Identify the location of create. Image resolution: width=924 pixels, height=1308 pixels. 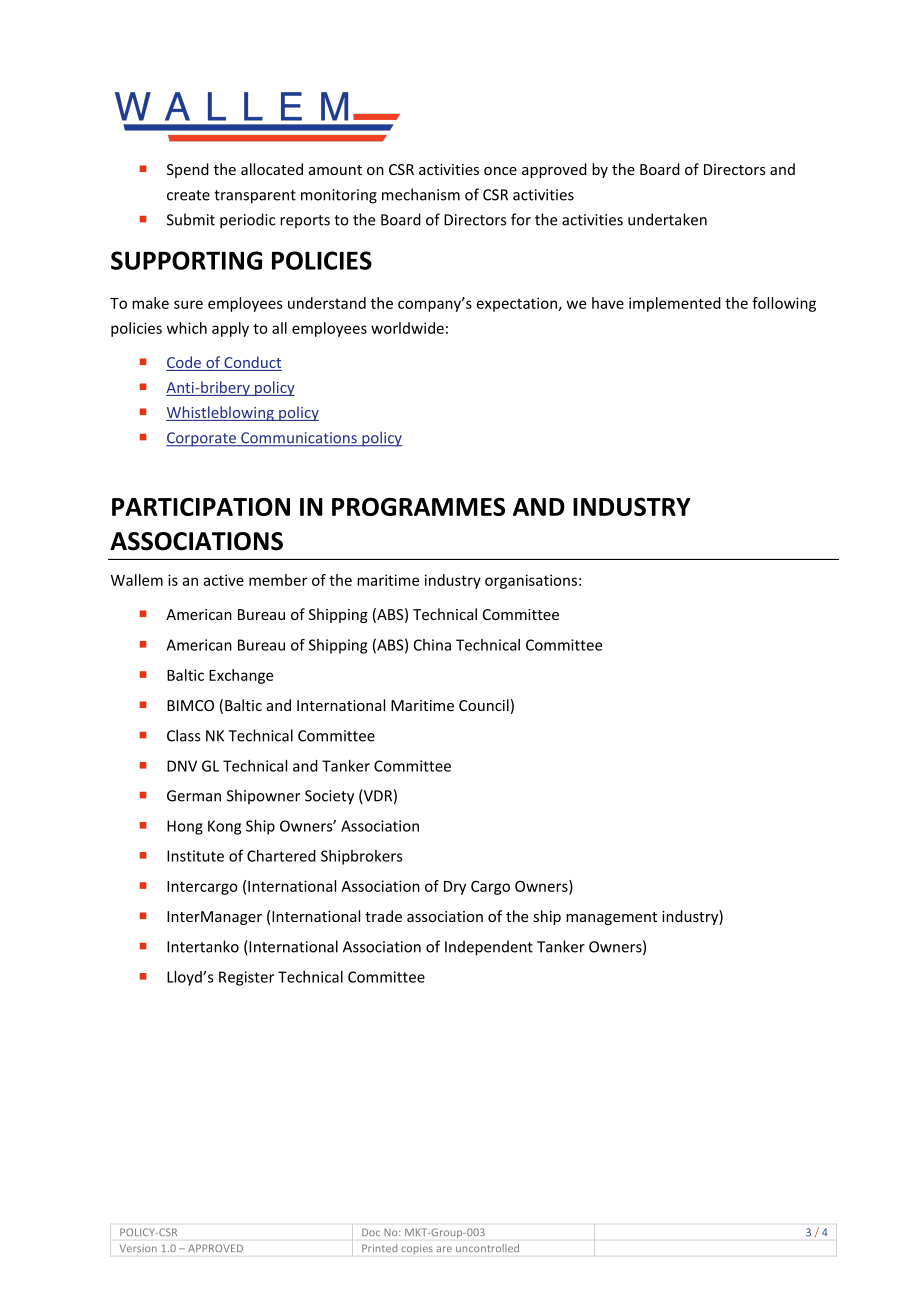
(188, 195).
